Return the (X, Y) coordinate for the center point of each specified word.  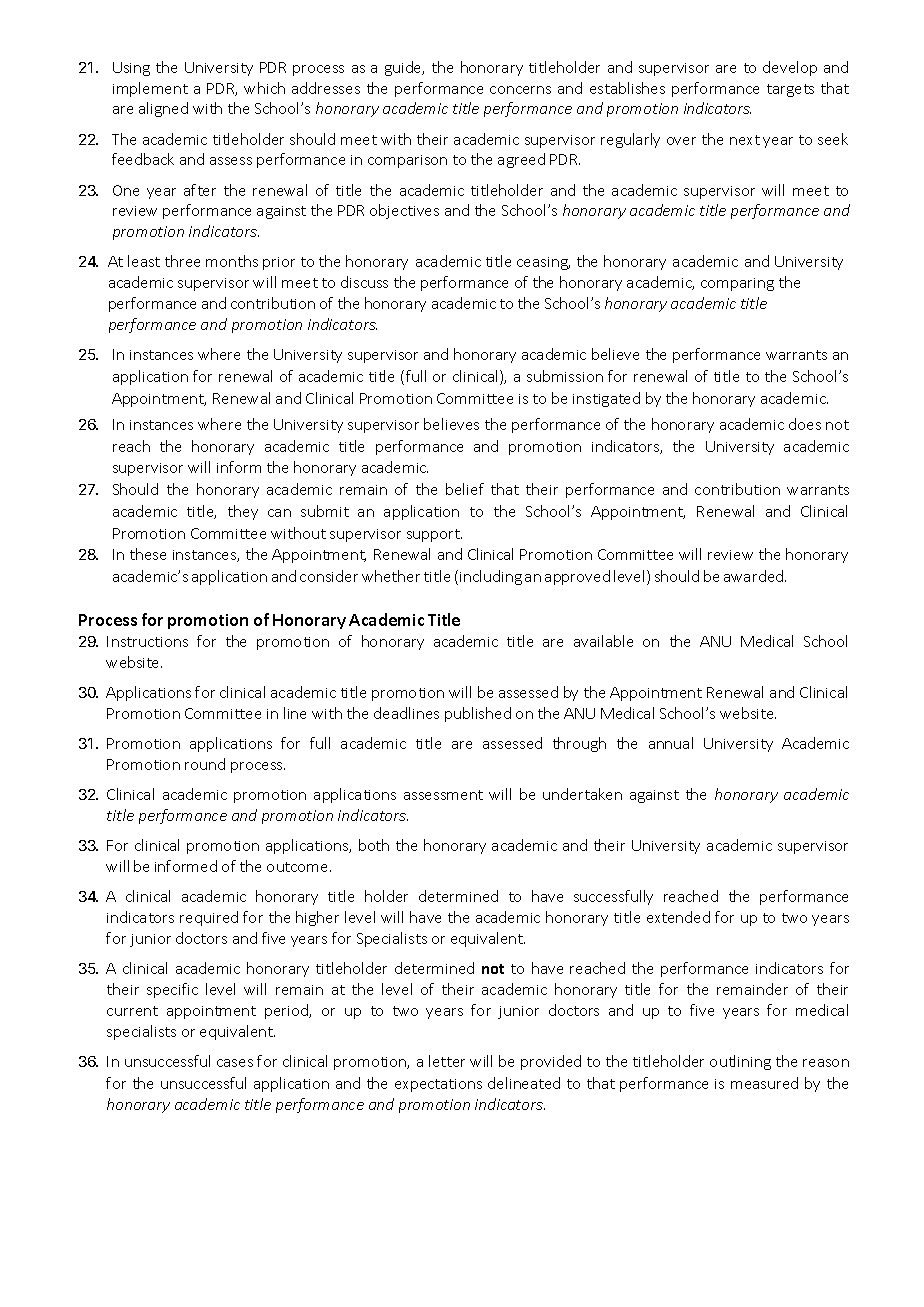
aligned (163, 109)
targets (790, 90)
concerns (520, 90)
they (243, 512)
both (374, 845)
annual (671, 743)
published (478, 714)
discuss (364, 282)
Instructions (147, 641)
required (209, 918)
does (805, 424)
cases (235, 1063)
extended (678, 917)
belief (465, 489)
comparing (737, 284)
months (232, 261)
